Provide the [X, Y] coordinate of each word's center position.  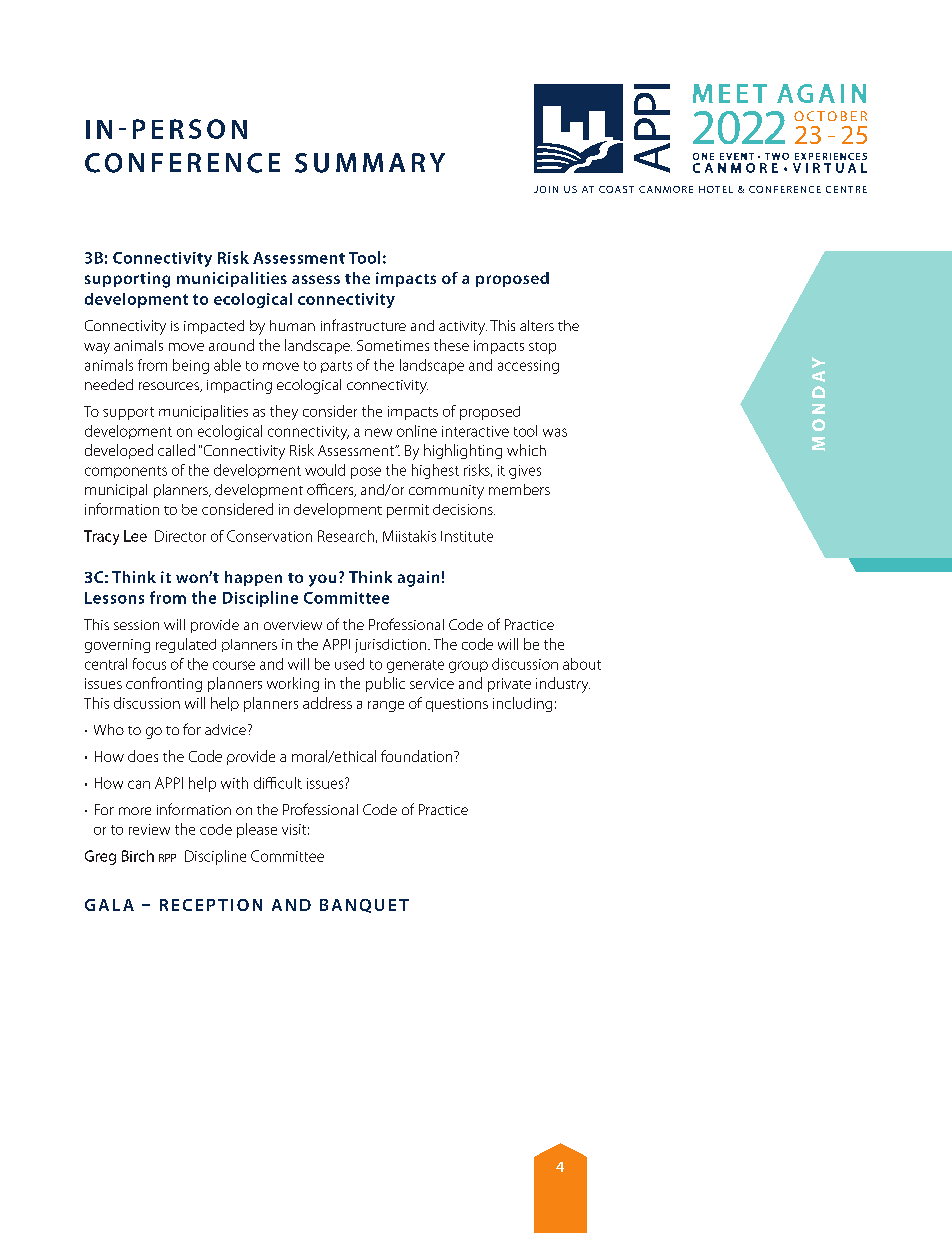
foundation [418, 756]
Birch [138, 856]
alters [537, 325]
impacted [214, 327]
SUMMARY [370, 163]
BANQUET [364, 906]
